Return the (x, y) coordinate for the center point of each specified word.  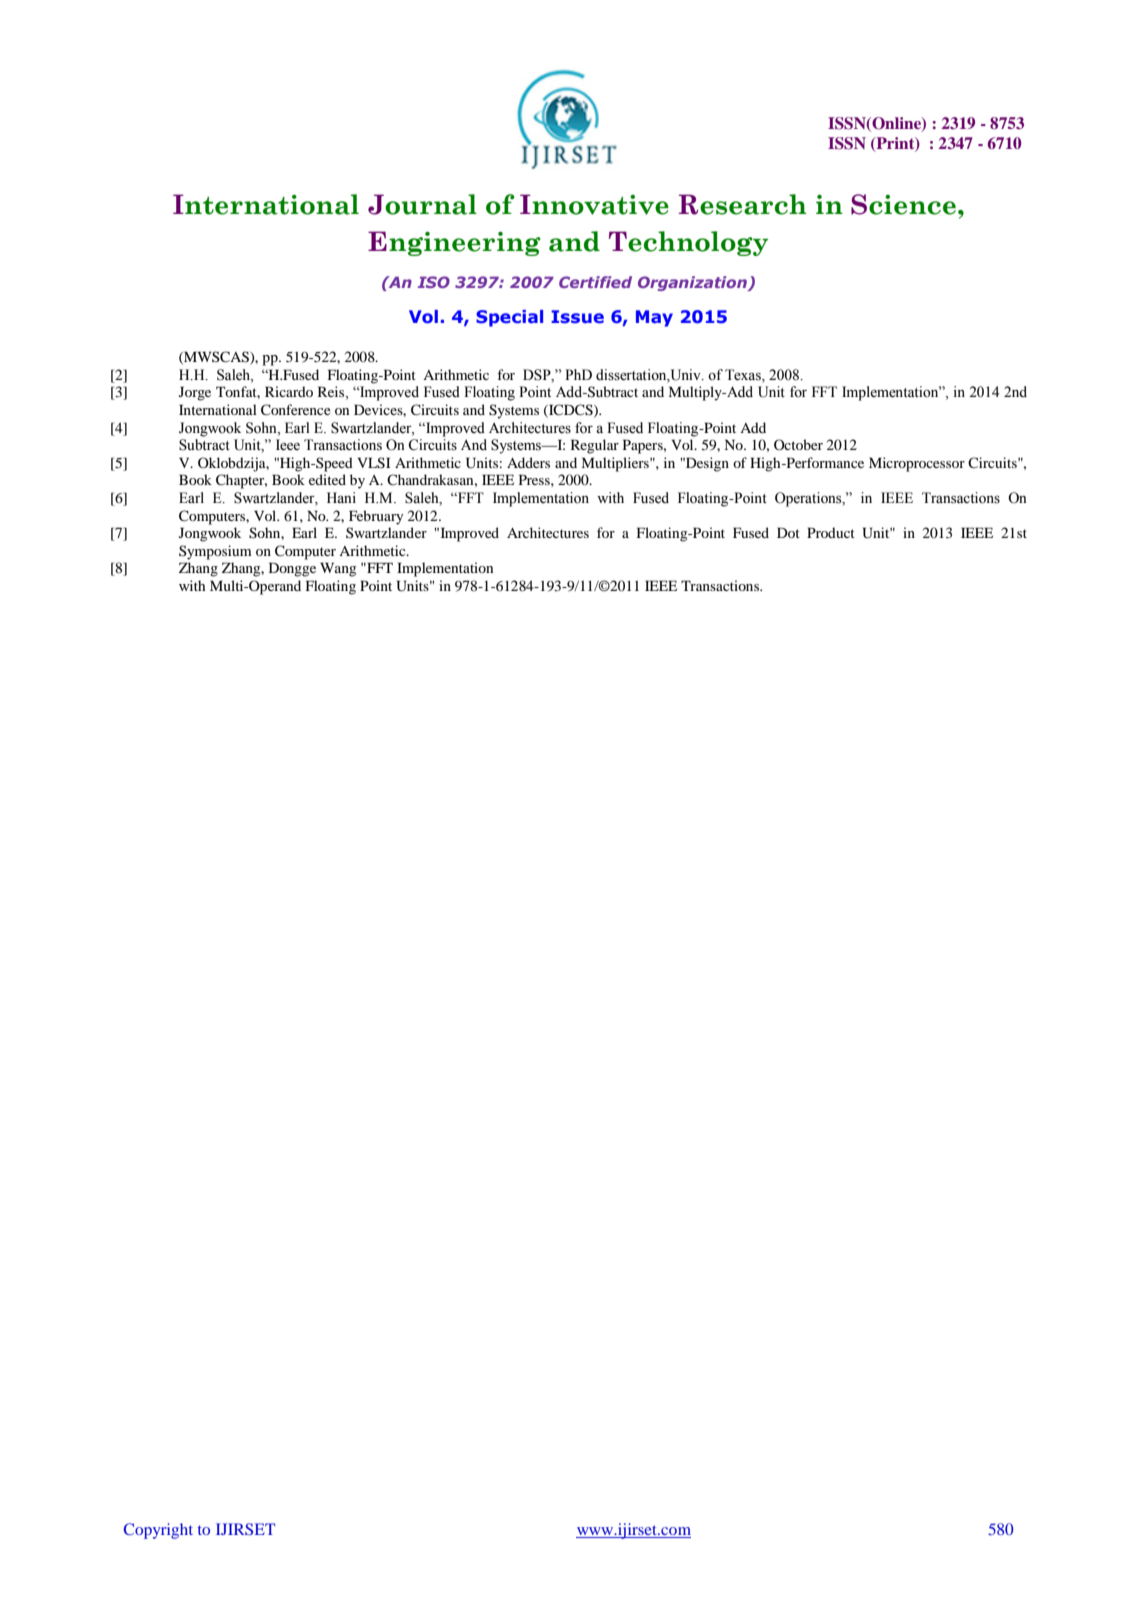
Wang (338, 569)
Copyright (158, 1531)
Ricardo (289, 391)
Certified (595, 282)
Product (831, 532)
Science (903, 204)
